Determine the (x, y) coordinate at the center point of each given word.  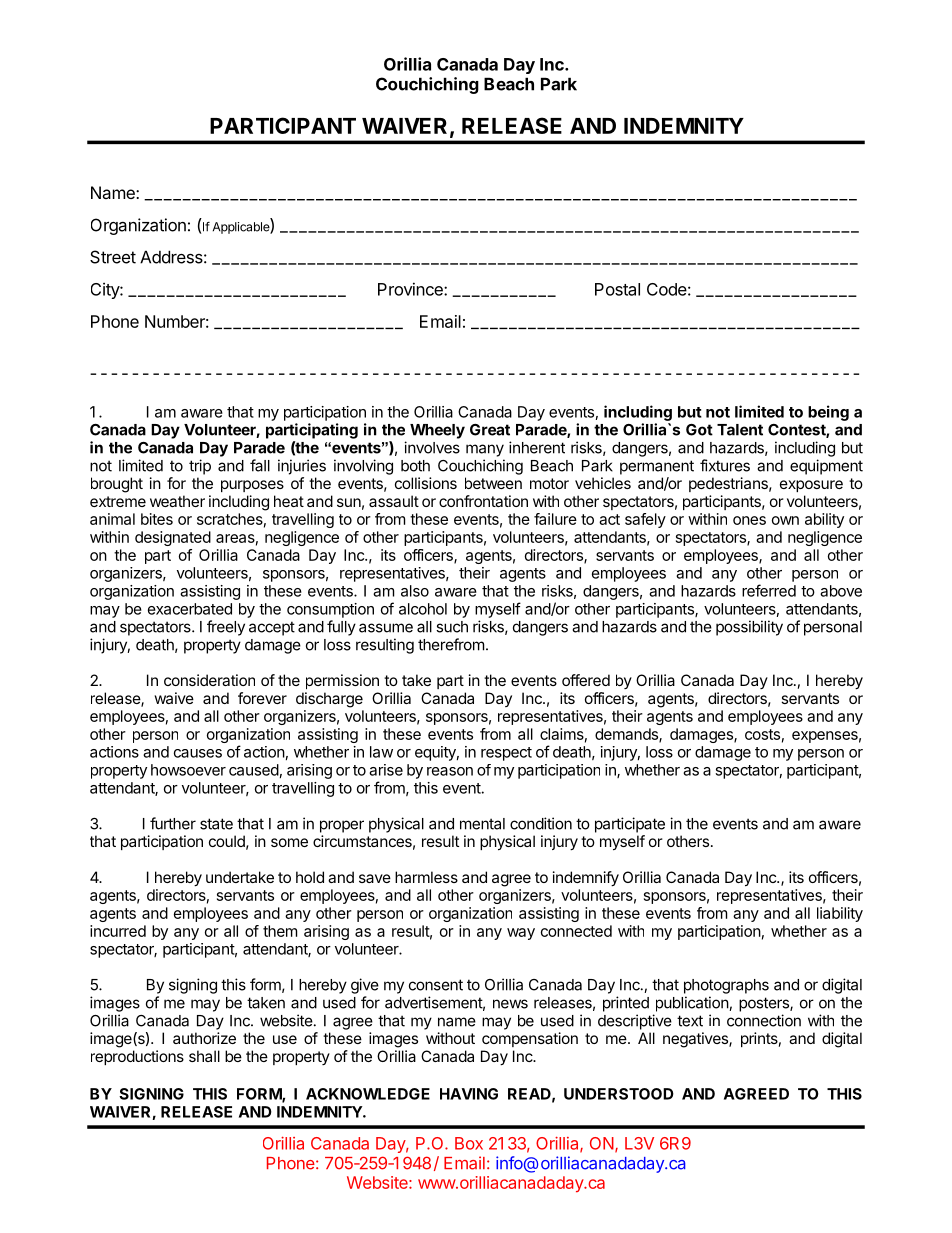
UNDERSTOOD (619, 1094)
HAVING (469, 1094)
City (106, 290)
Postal (617, 289)
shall (204, 1056)
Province (411, 289)
